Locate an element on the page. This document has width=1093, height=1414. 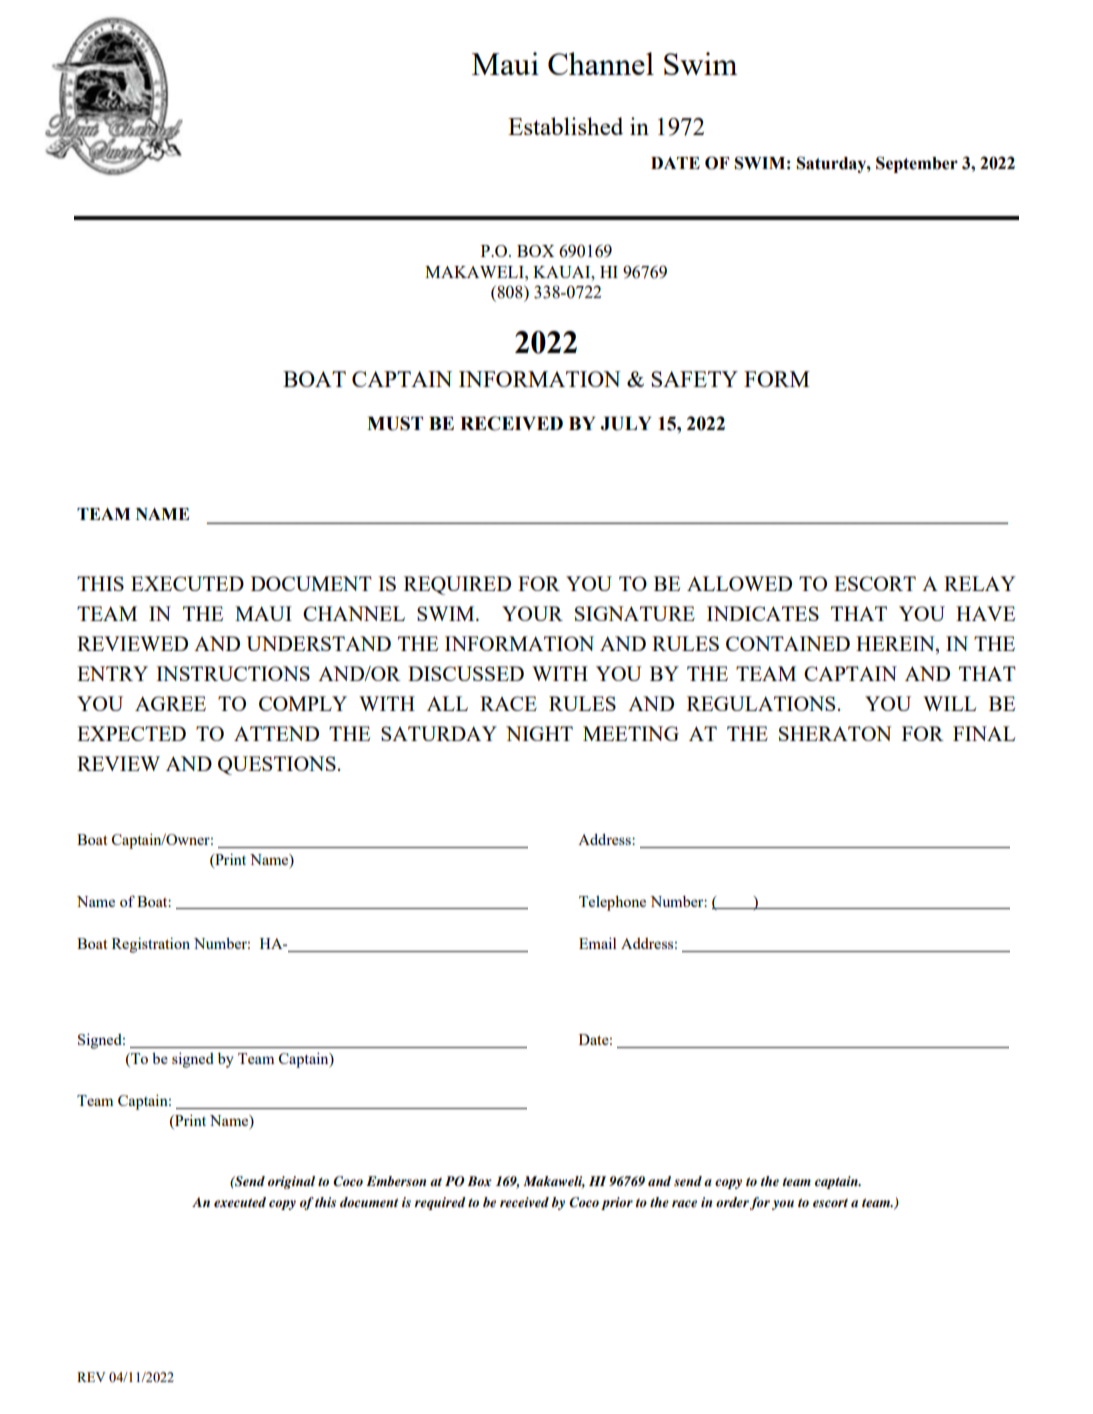
September is located at coordinates (917, 164).
